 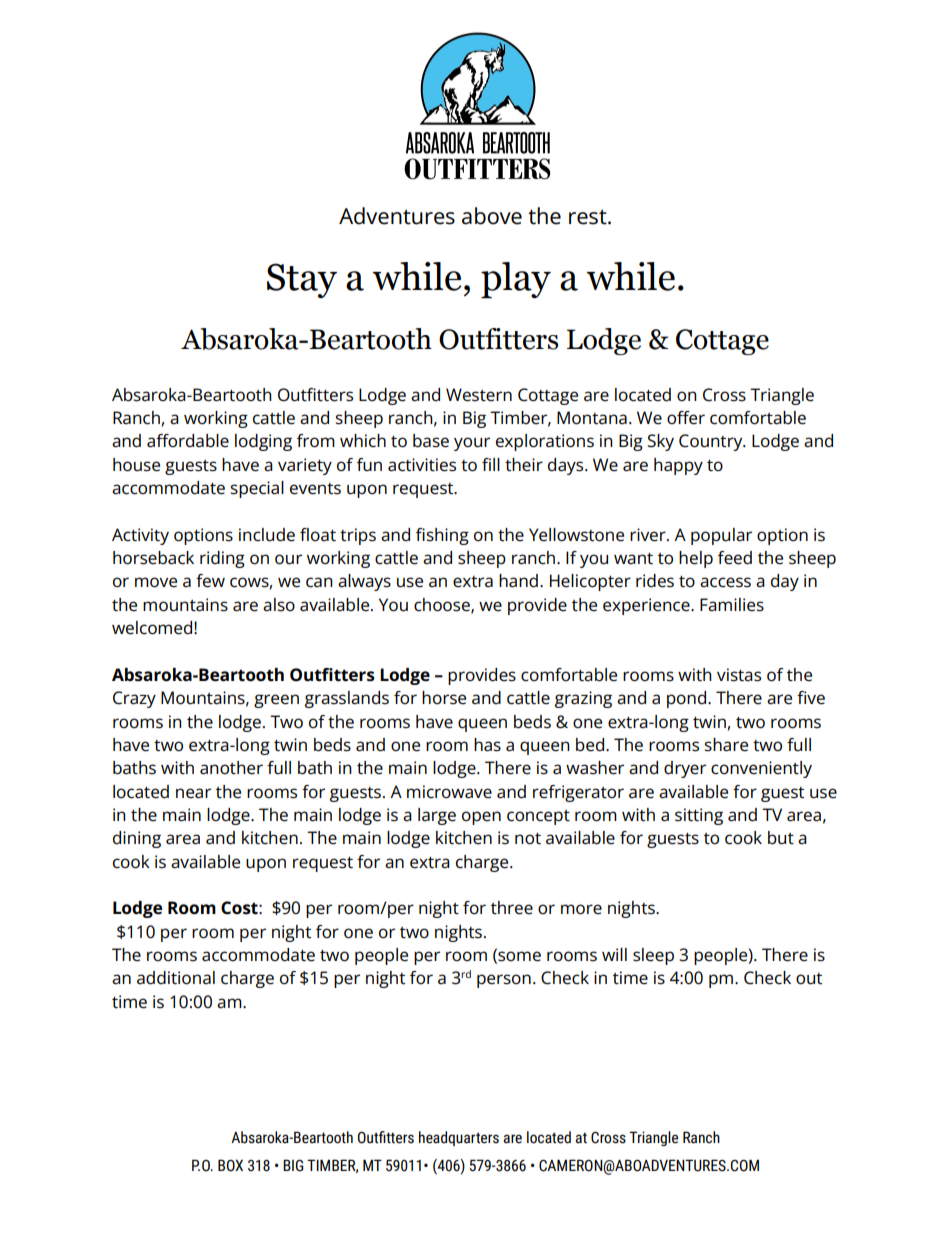 I want to click on Stay, so click(x=302, y=280).
